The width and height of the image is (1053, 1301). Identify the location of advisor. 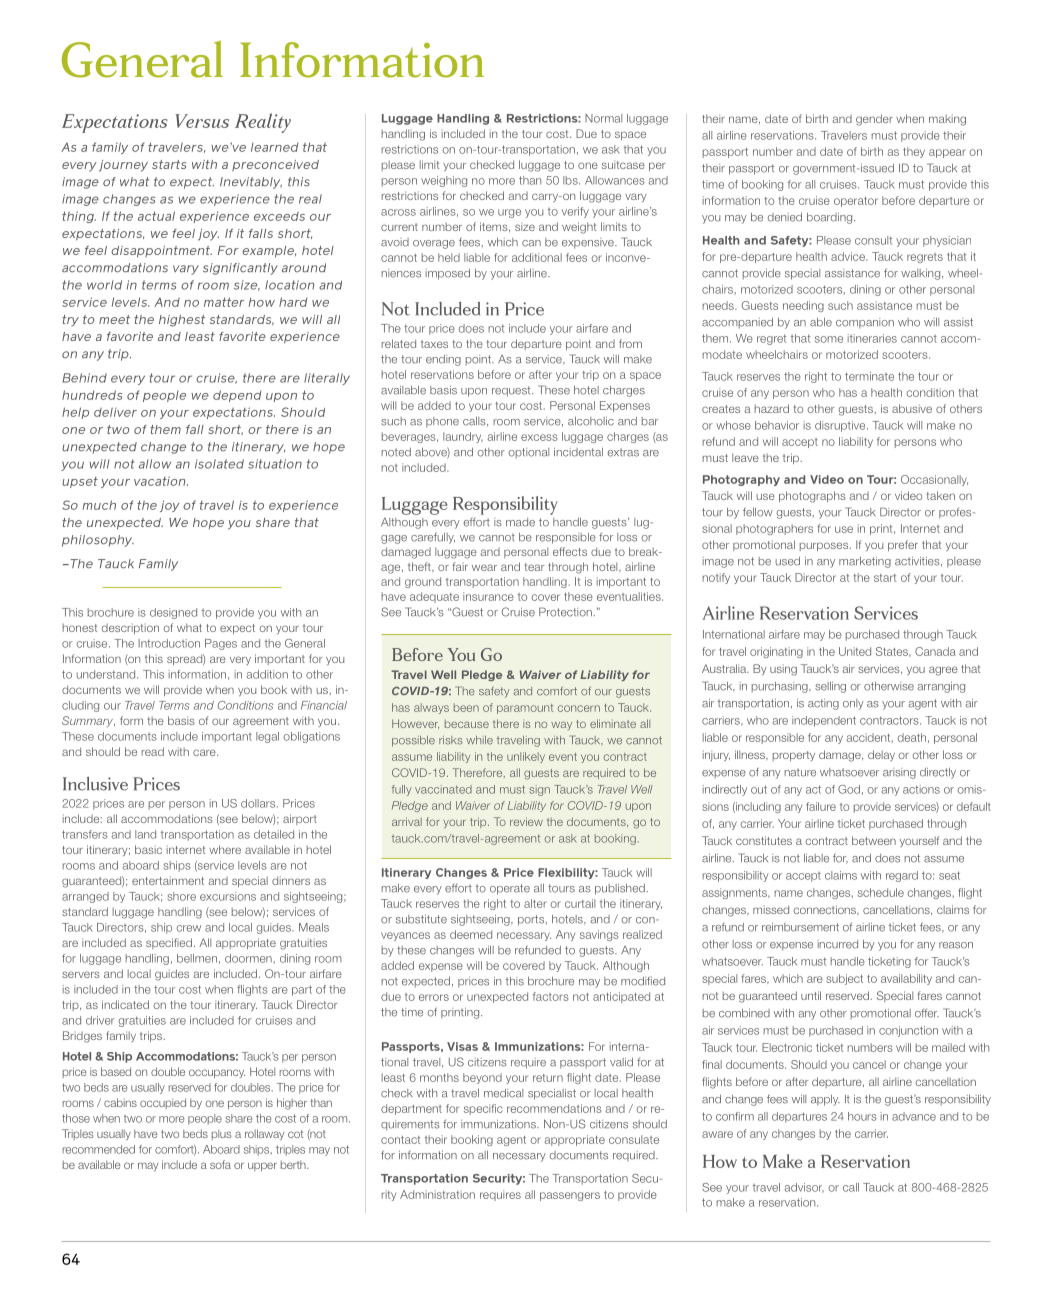
(804, 1188).
